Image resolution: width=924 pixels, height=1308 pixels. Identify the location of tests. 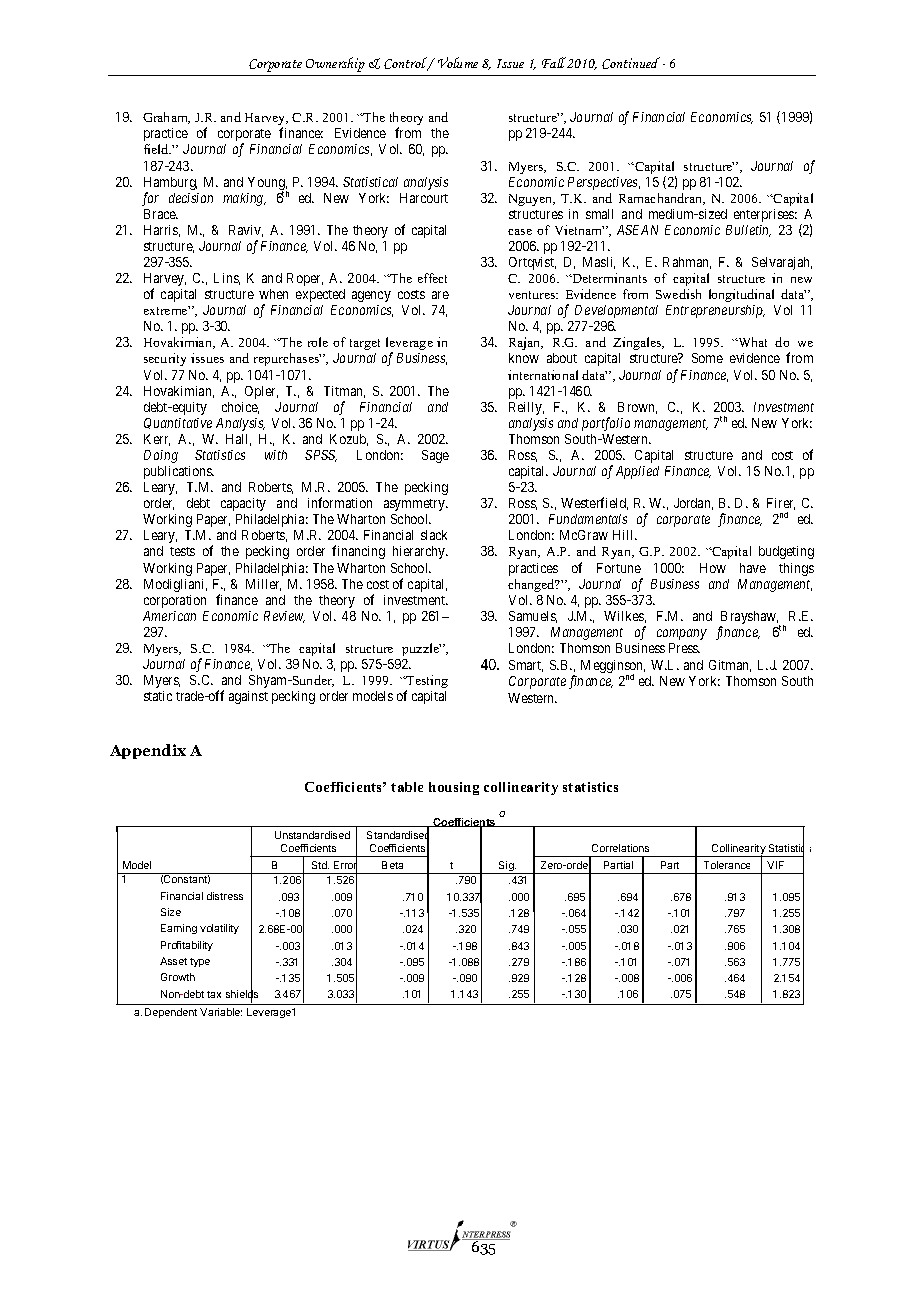
(182, 551).
